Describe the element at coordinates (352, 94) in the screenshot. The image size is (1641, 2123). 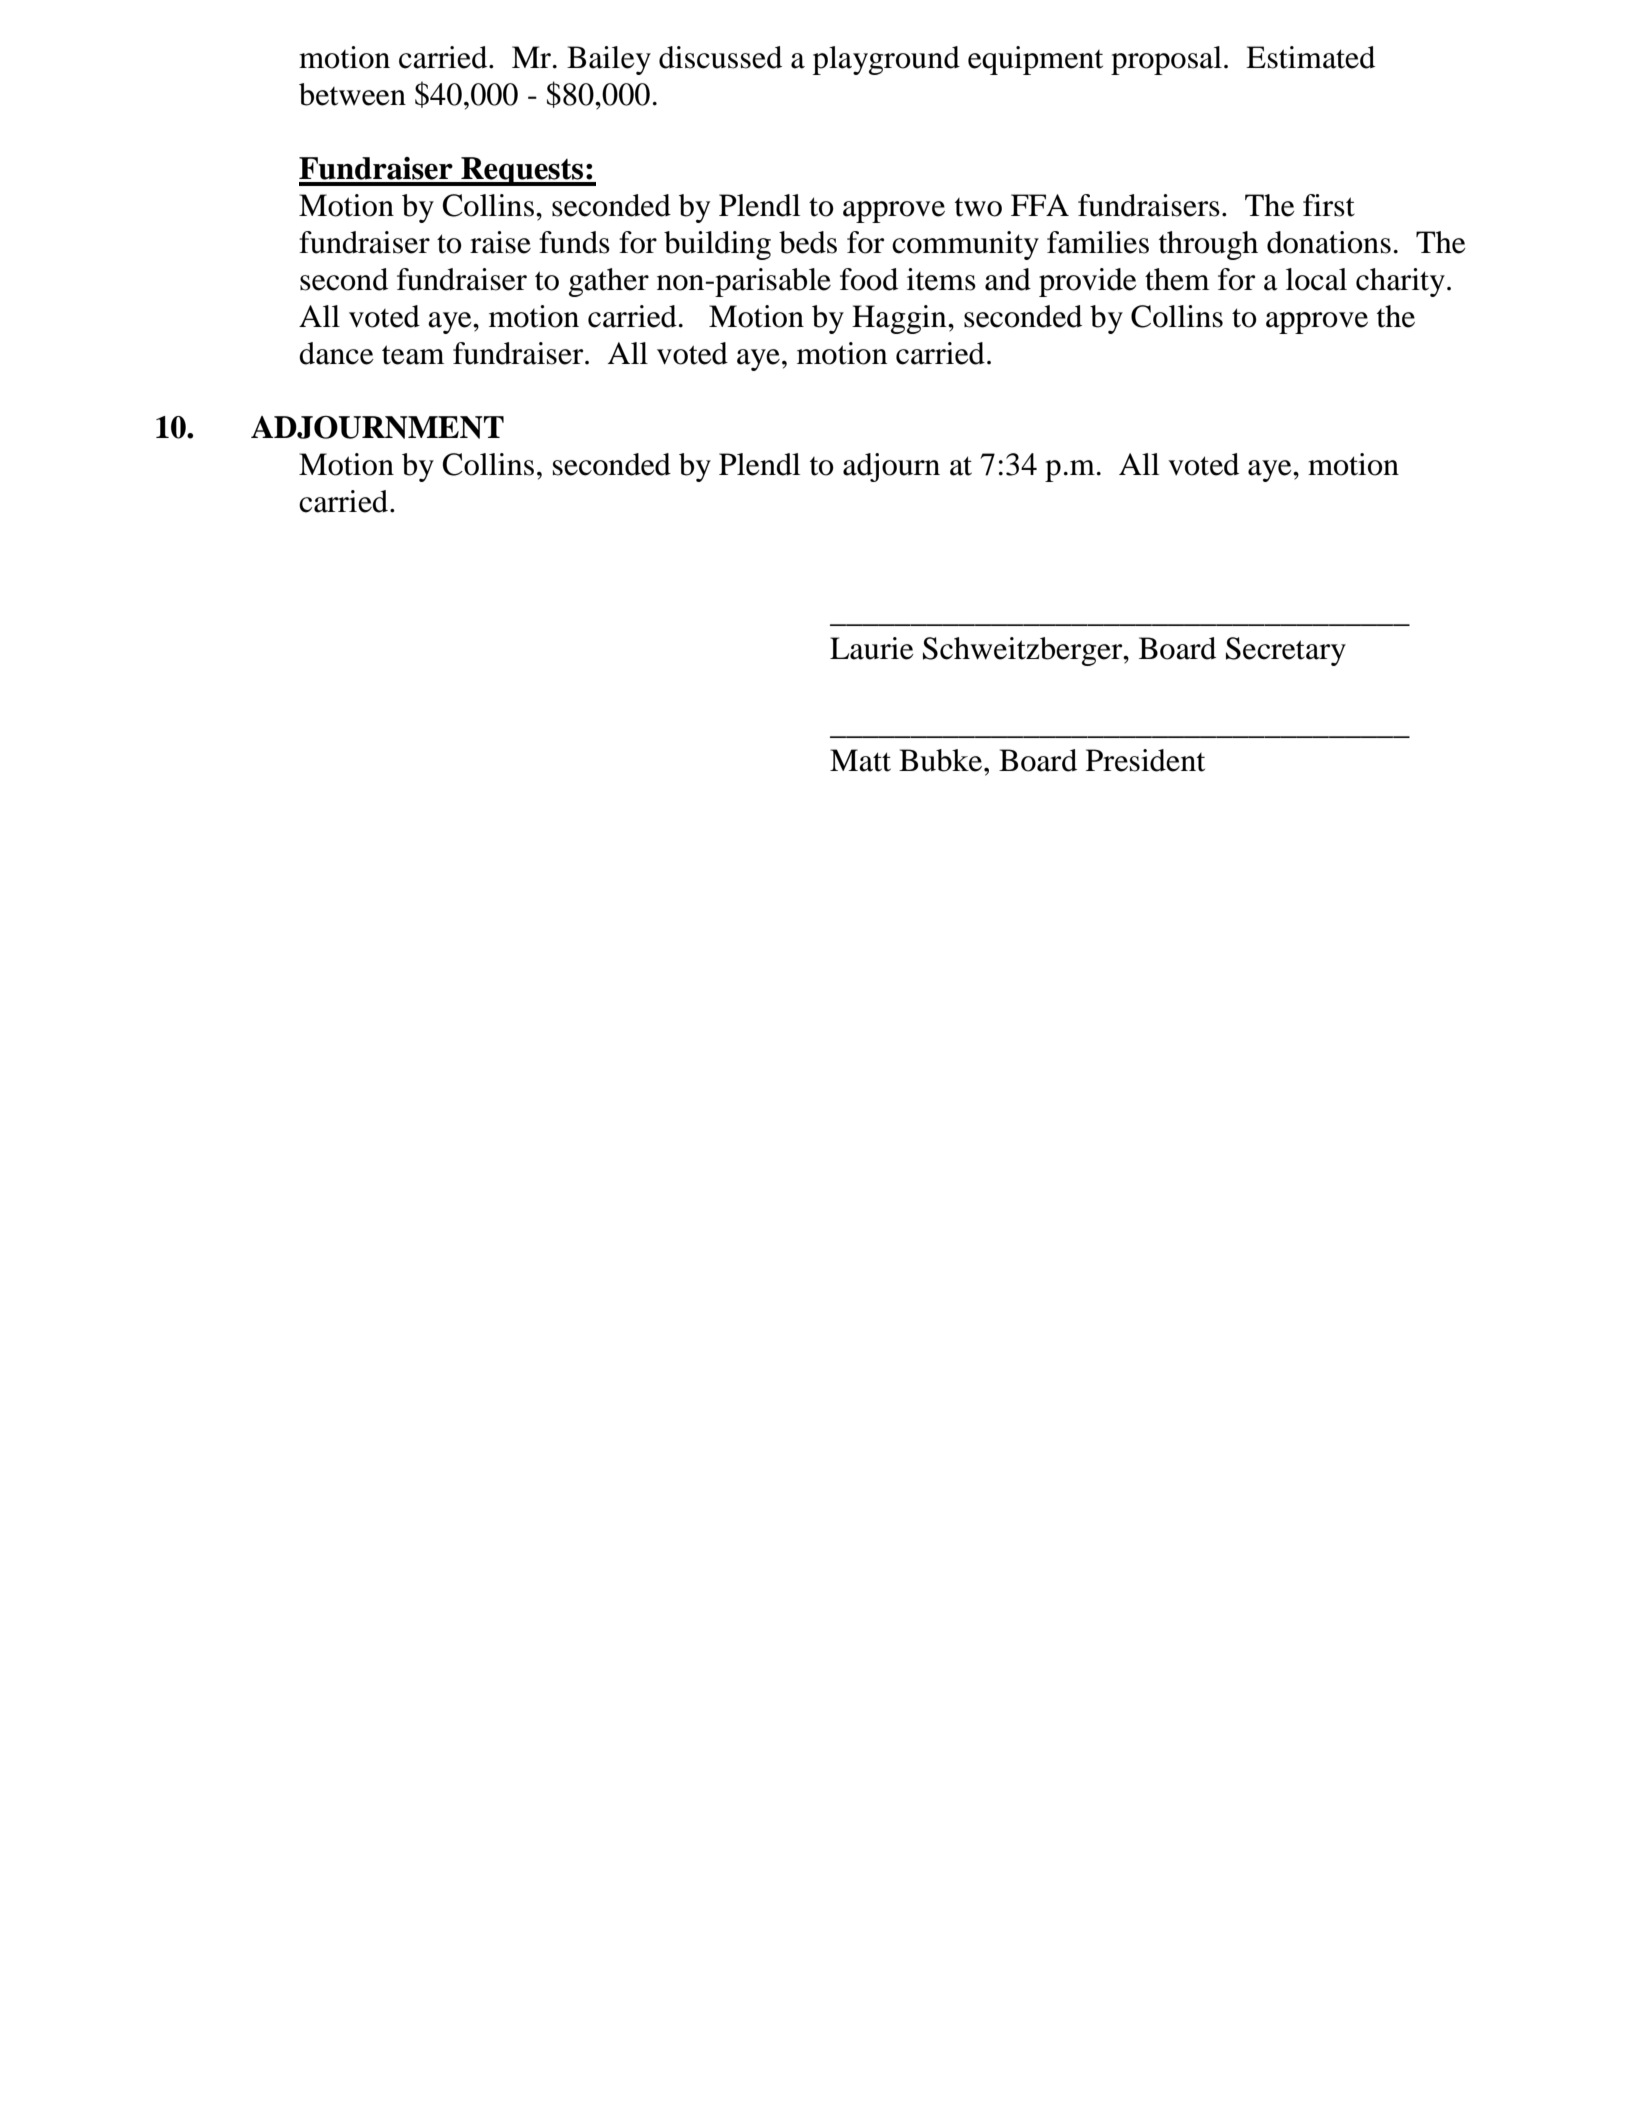
I see `between` at that location.
